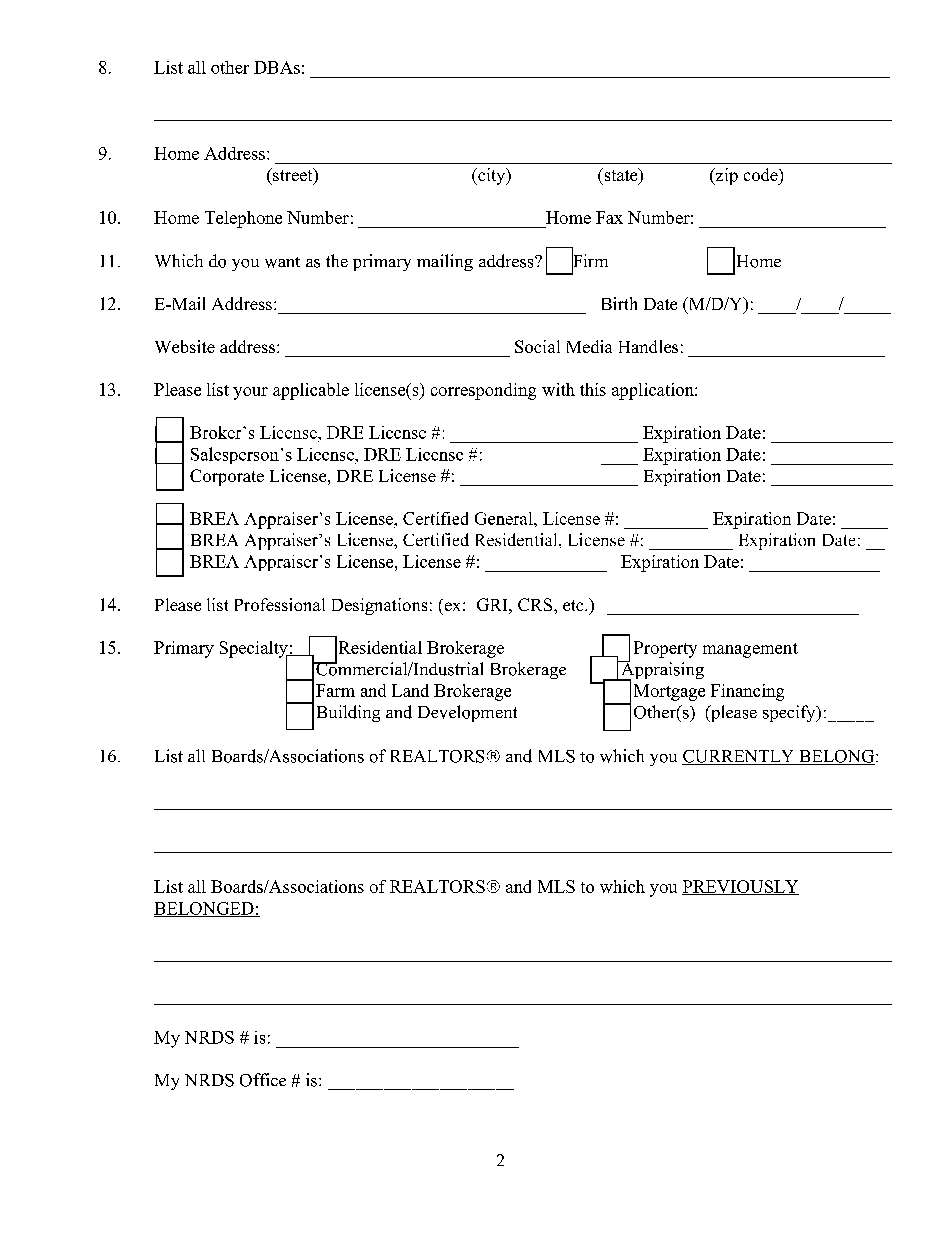 This image has height=1233, width=952. Describe the element at coordinates (654, 391) in the image. I see `application` at that location.
